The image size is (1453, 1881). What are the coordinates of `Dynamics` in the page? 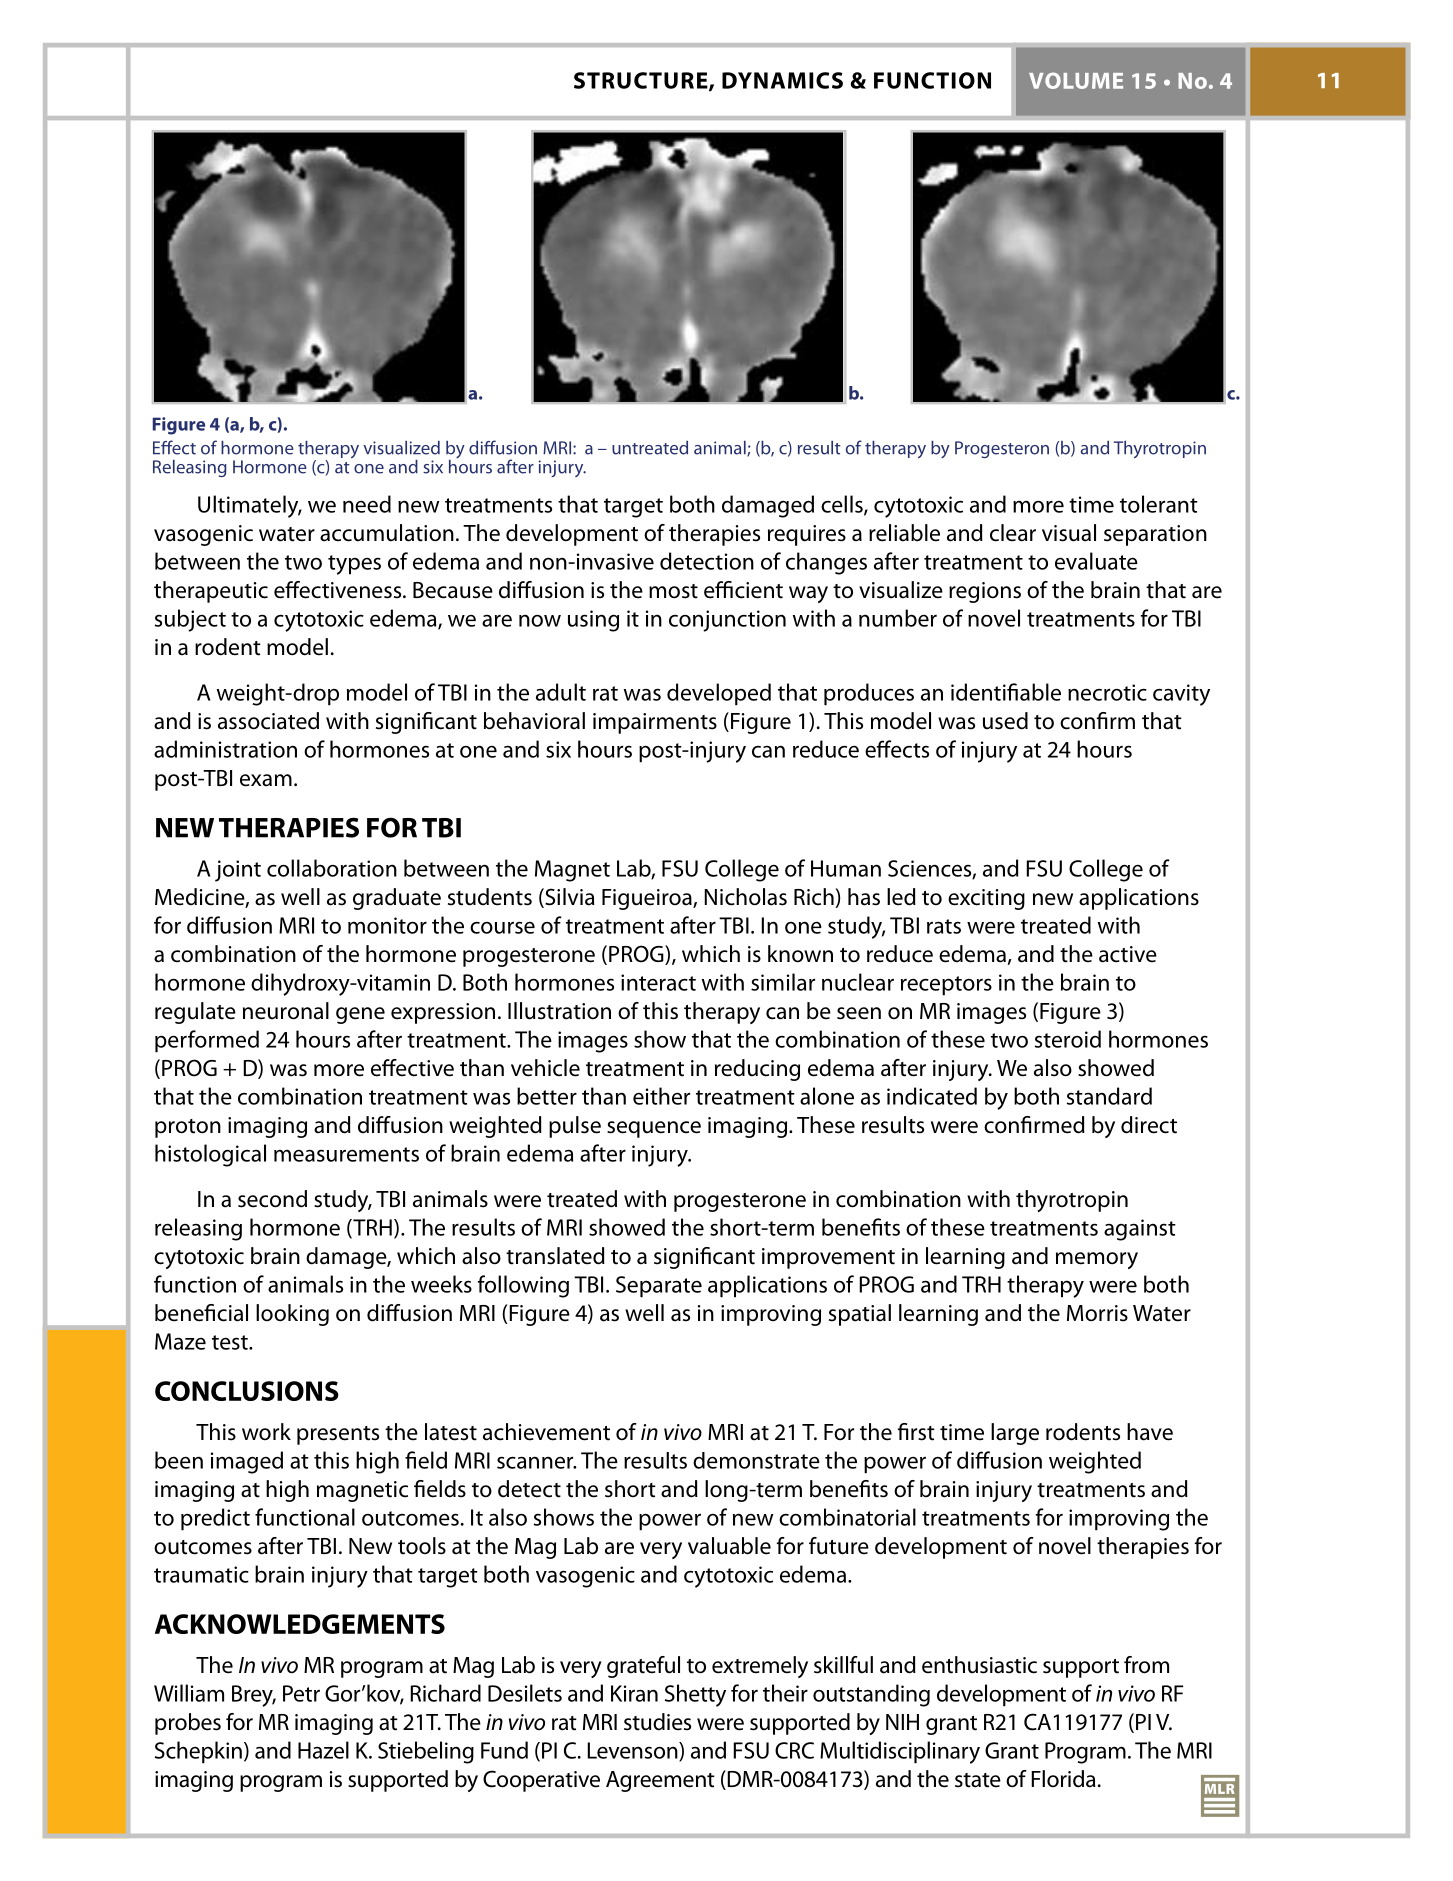 It's located at (782, 80).
